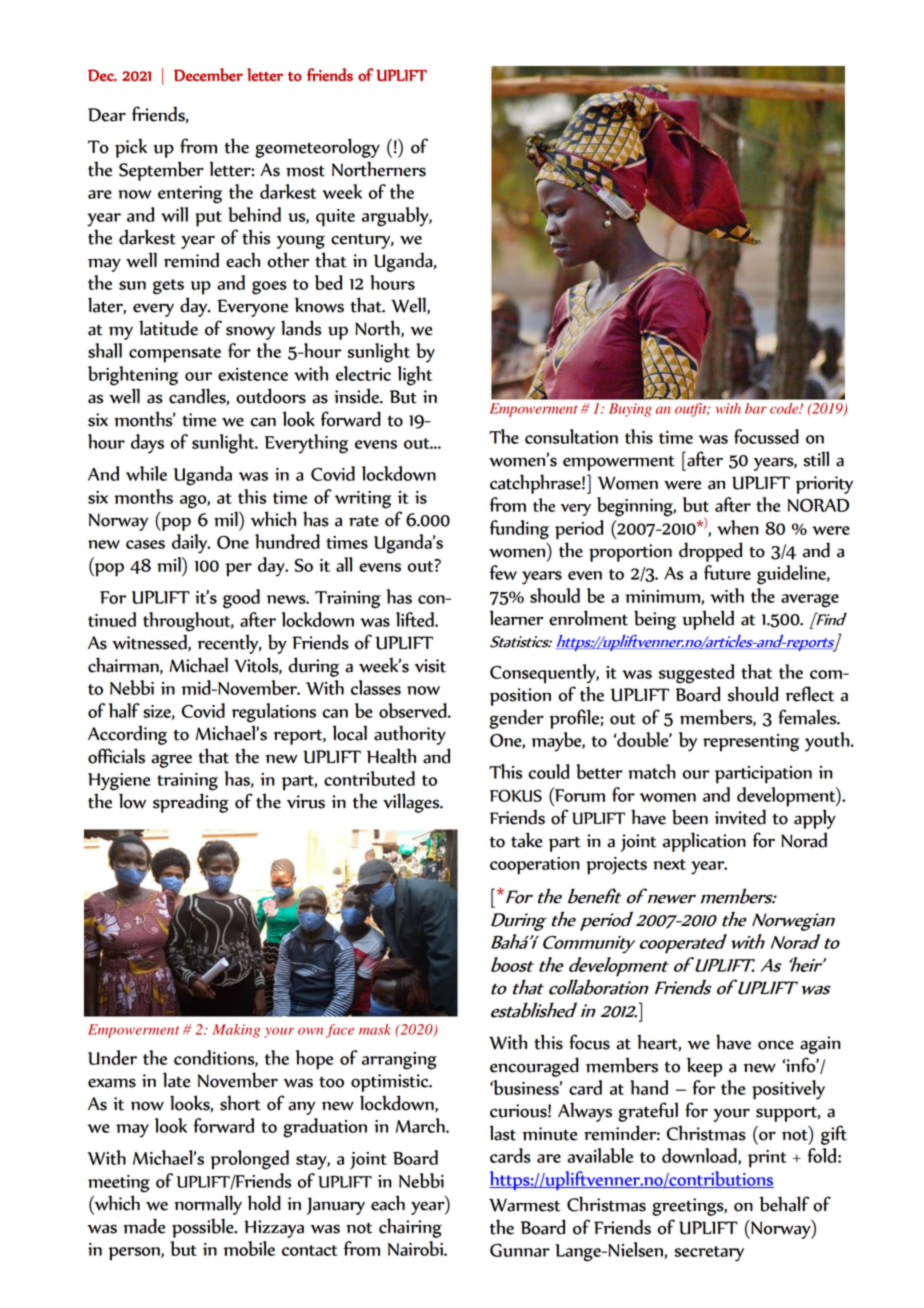 The width and height of the page is (924, 1308). I want to click on cooperation, so click(535, 866).
